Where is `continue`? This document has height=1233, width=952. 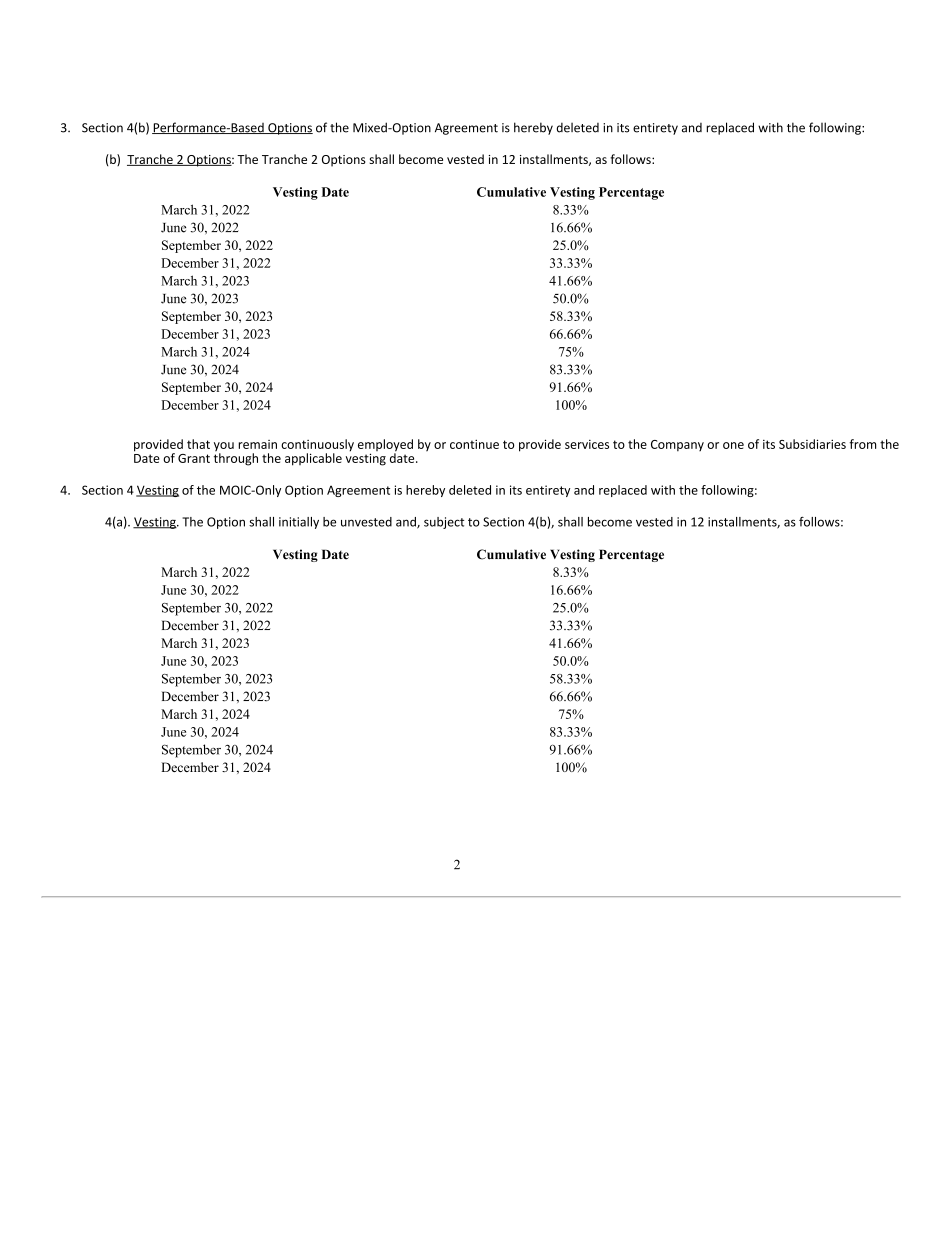
continue is located at coordinates (474, 444).
